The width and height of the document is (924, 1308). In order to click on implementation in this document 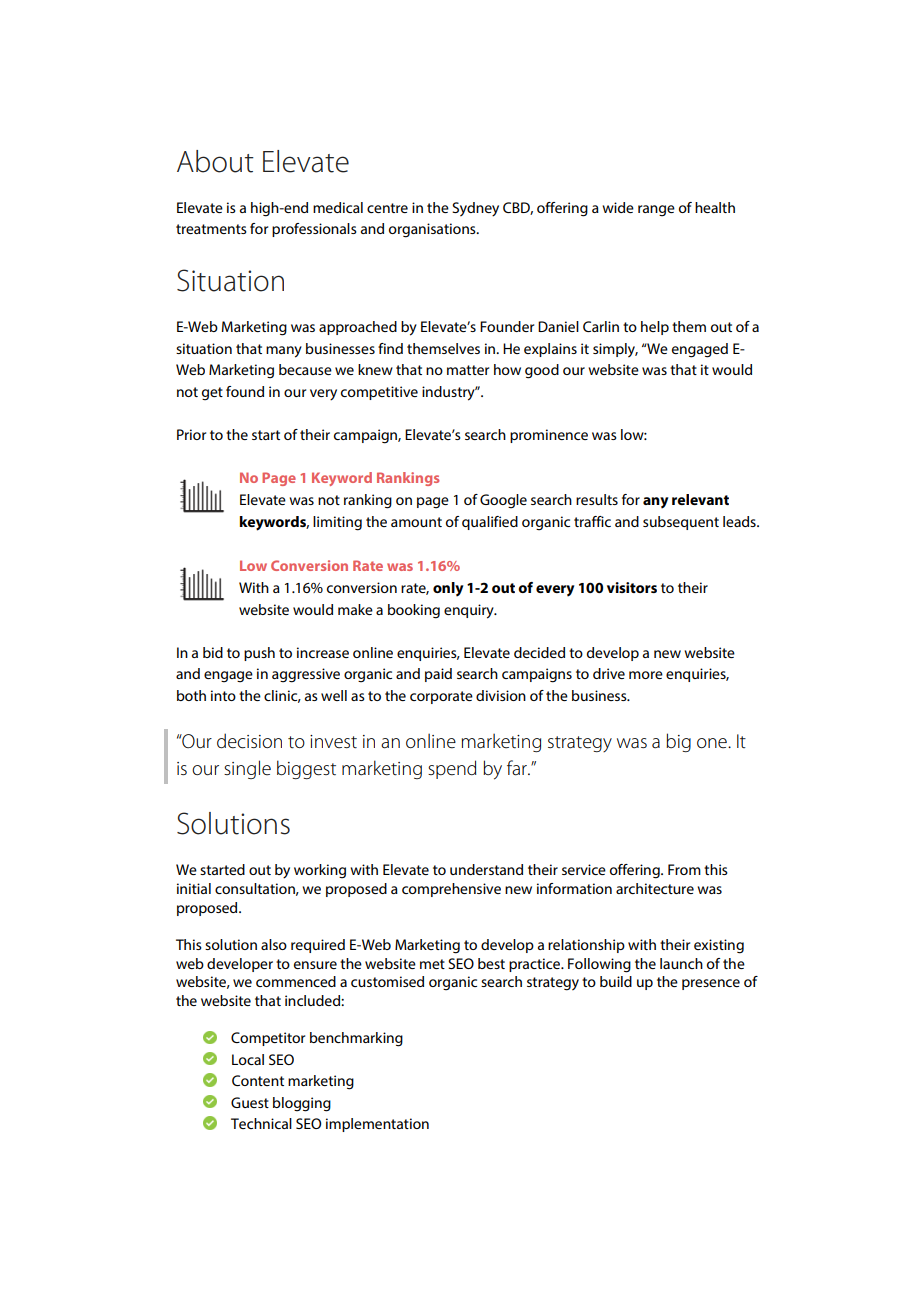, I will do `click(377, 1125)`.
